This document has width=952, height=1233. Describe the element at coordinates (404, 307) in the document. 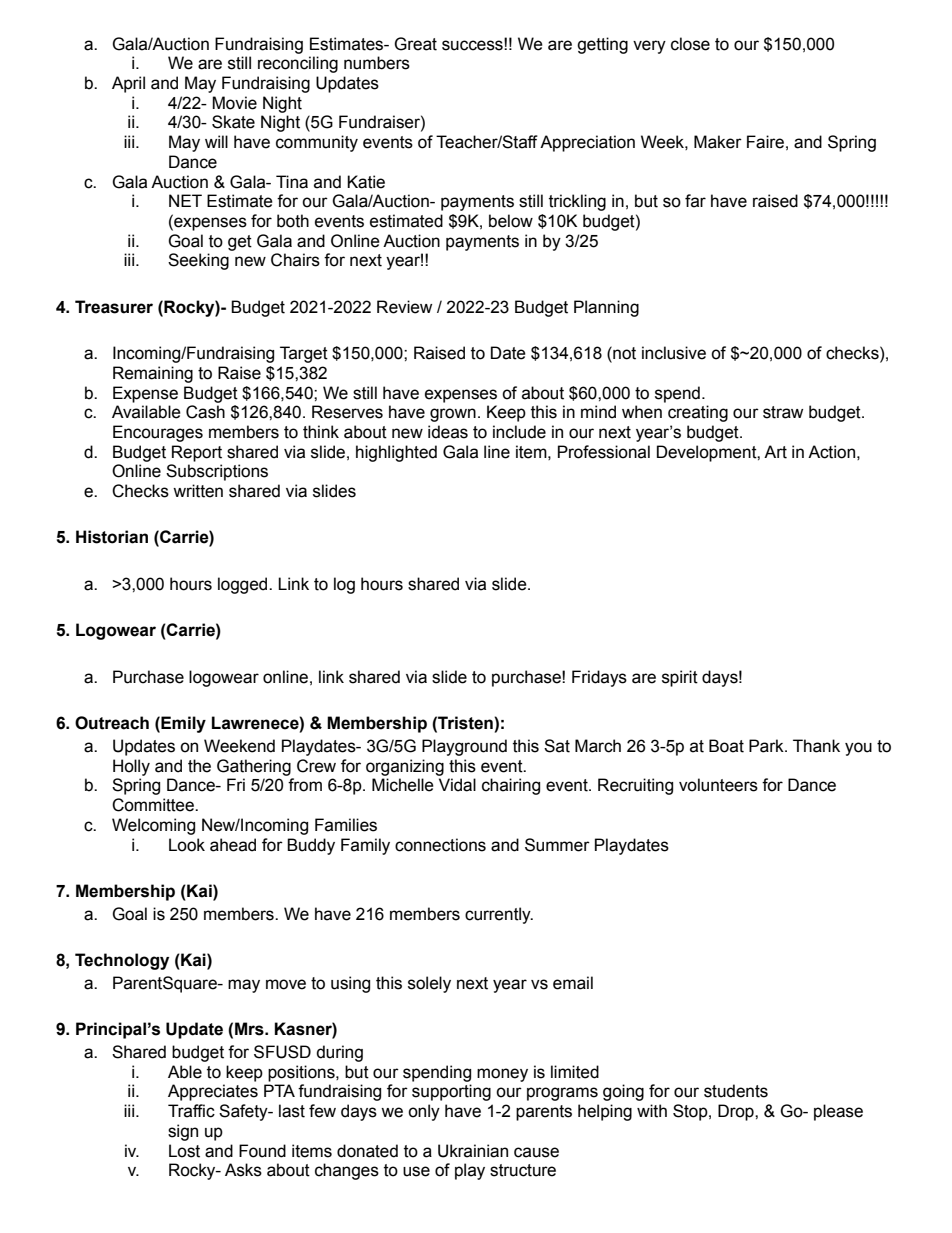

I see `Review` at that location.
